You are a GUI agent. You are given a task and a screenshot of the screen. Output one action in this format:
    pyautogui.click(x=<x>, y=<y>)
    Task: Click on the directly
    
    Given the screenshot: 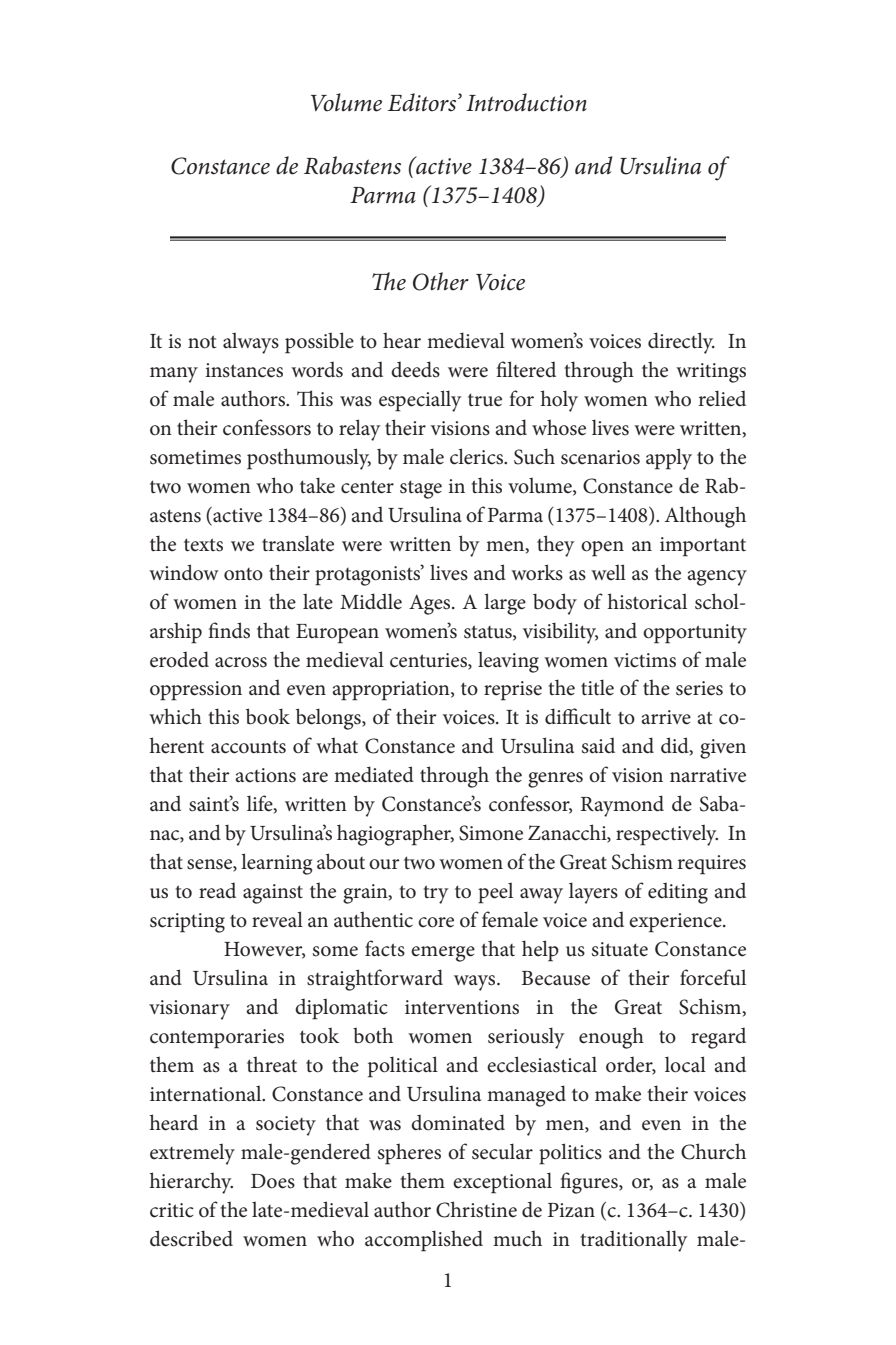 What is the action you would take?
    pyautogui.click(x=681, y=343)
